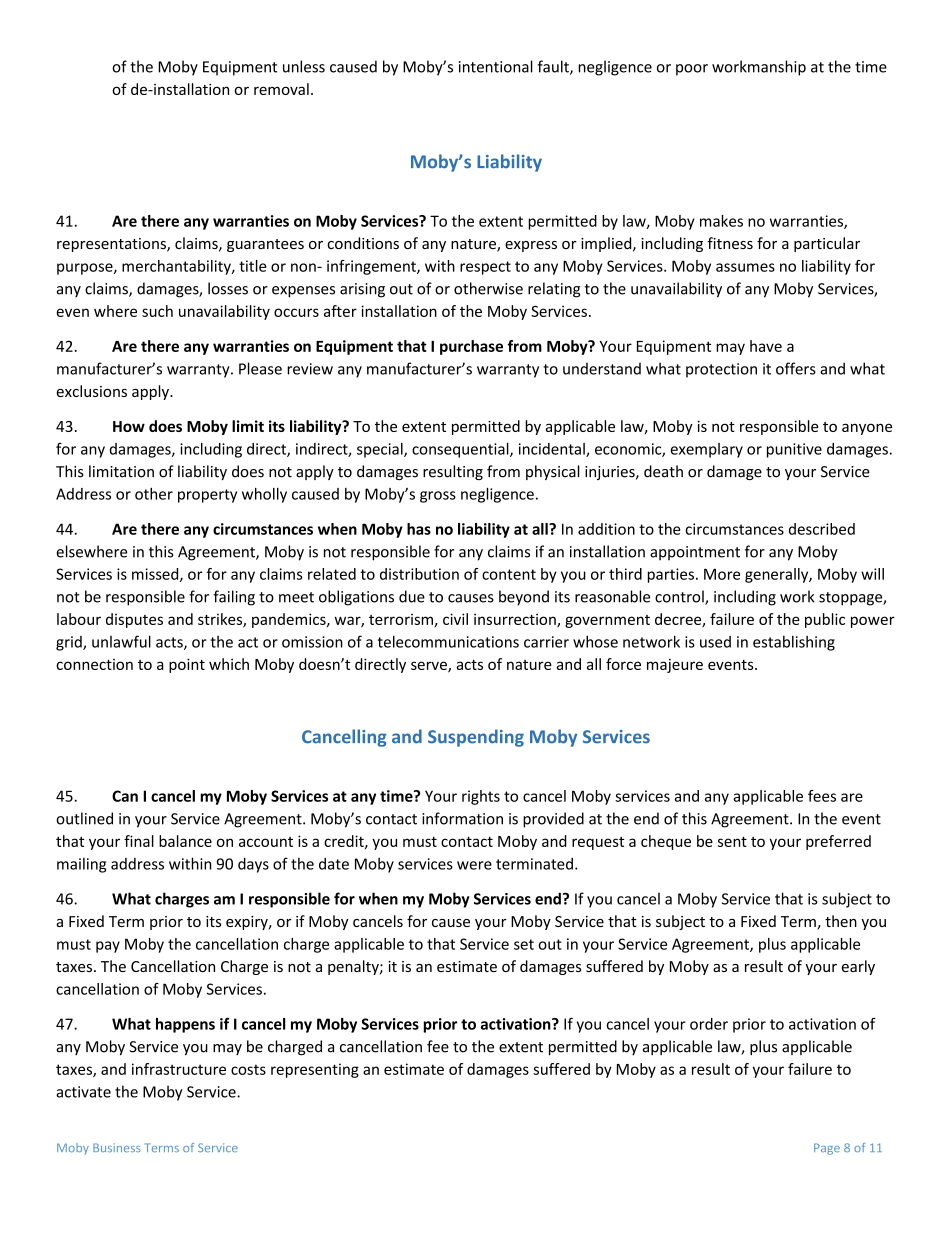 The width and height of the screenshot is (952, 1233). What do you see at coordinates (825, 620) in the screenshot?
I see `public` at bounding box center [825, 620].
